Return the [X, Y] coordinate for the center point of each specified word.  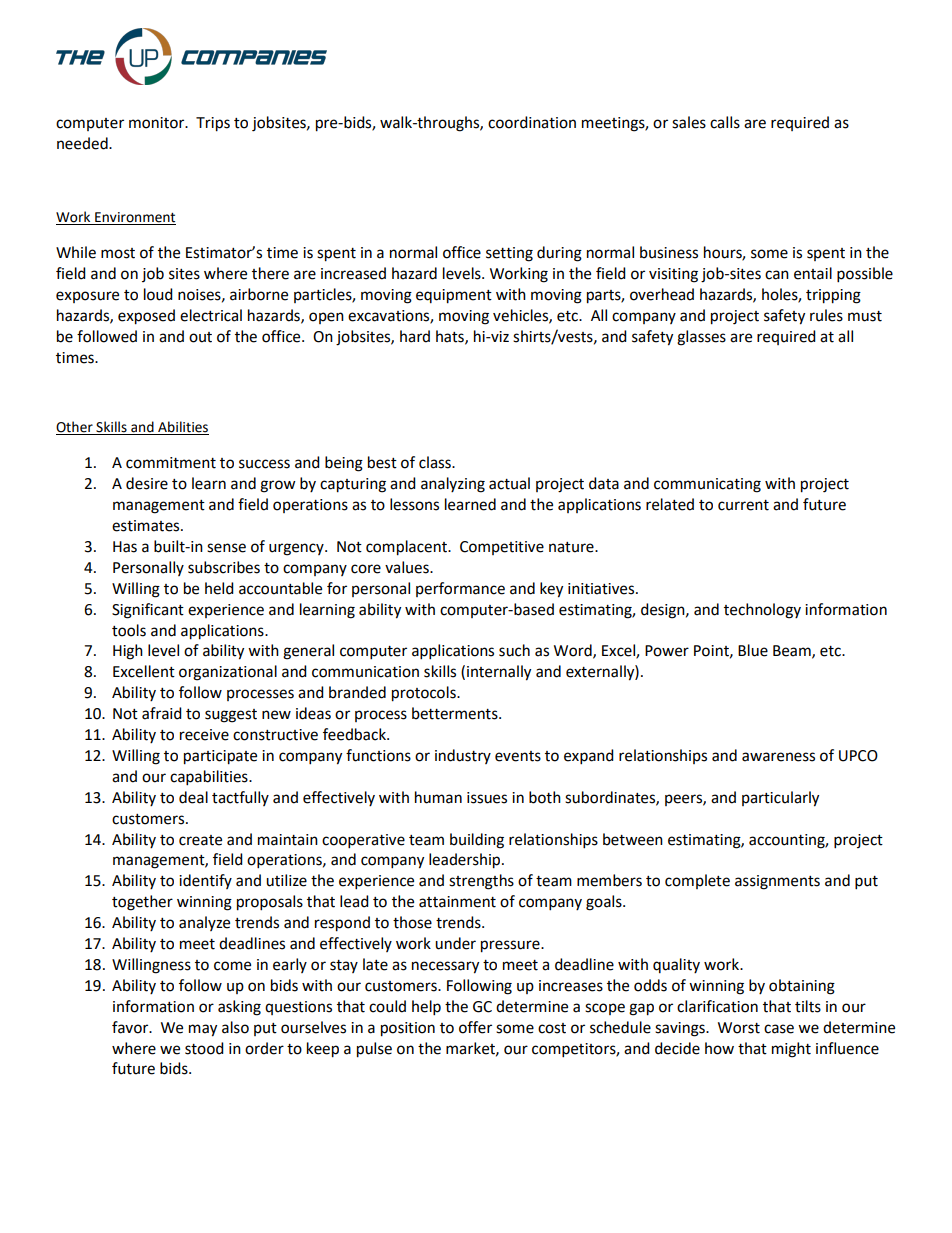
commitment [171, 463]
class [436, 462]
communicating [707, 485]
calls [725, 122]
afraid [162, 713]
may [203, 1030]
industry [463, 756]
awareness [778, 757]
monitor [158, 123]
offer [475, 1027]
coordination [532, 122]
